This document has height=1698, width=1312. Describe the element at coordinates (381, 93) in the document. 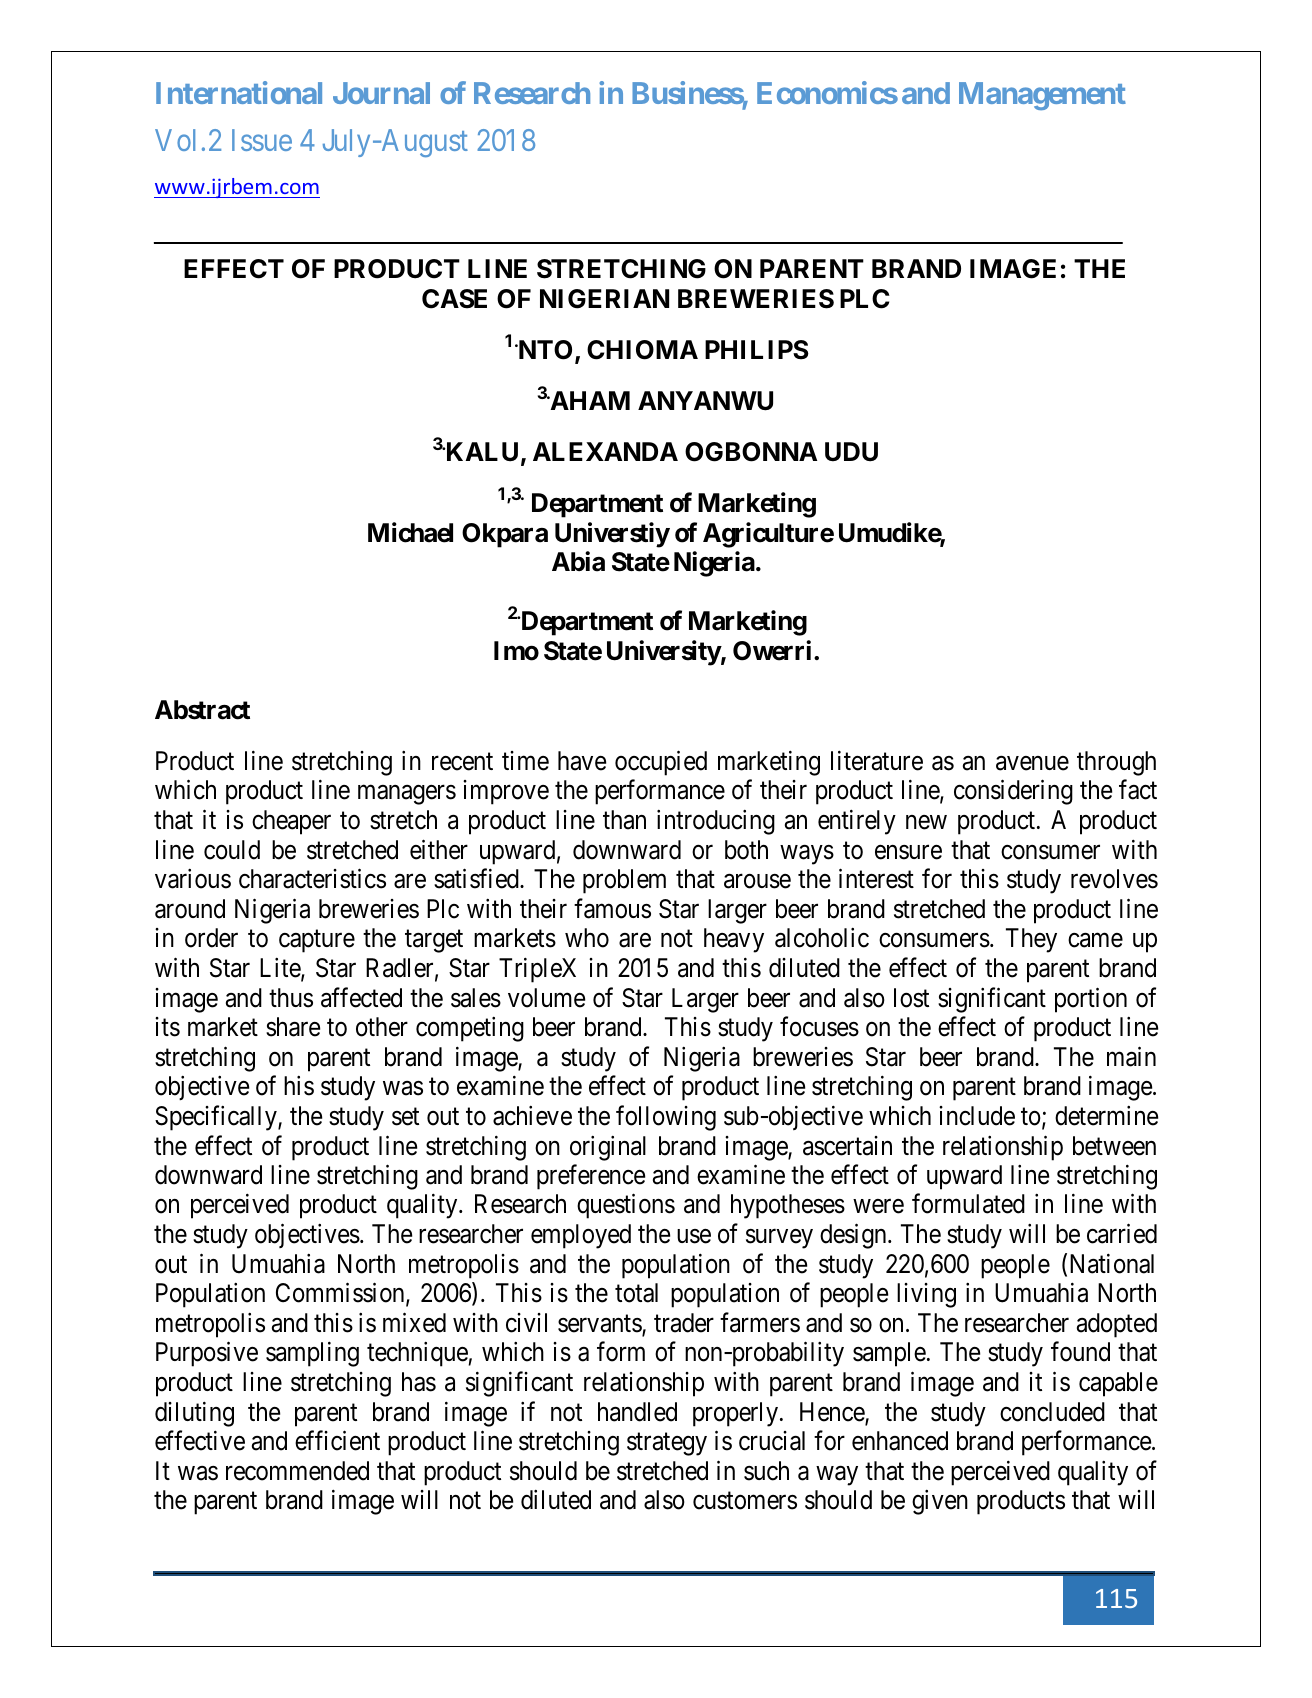

I see `Journal` at that location.
